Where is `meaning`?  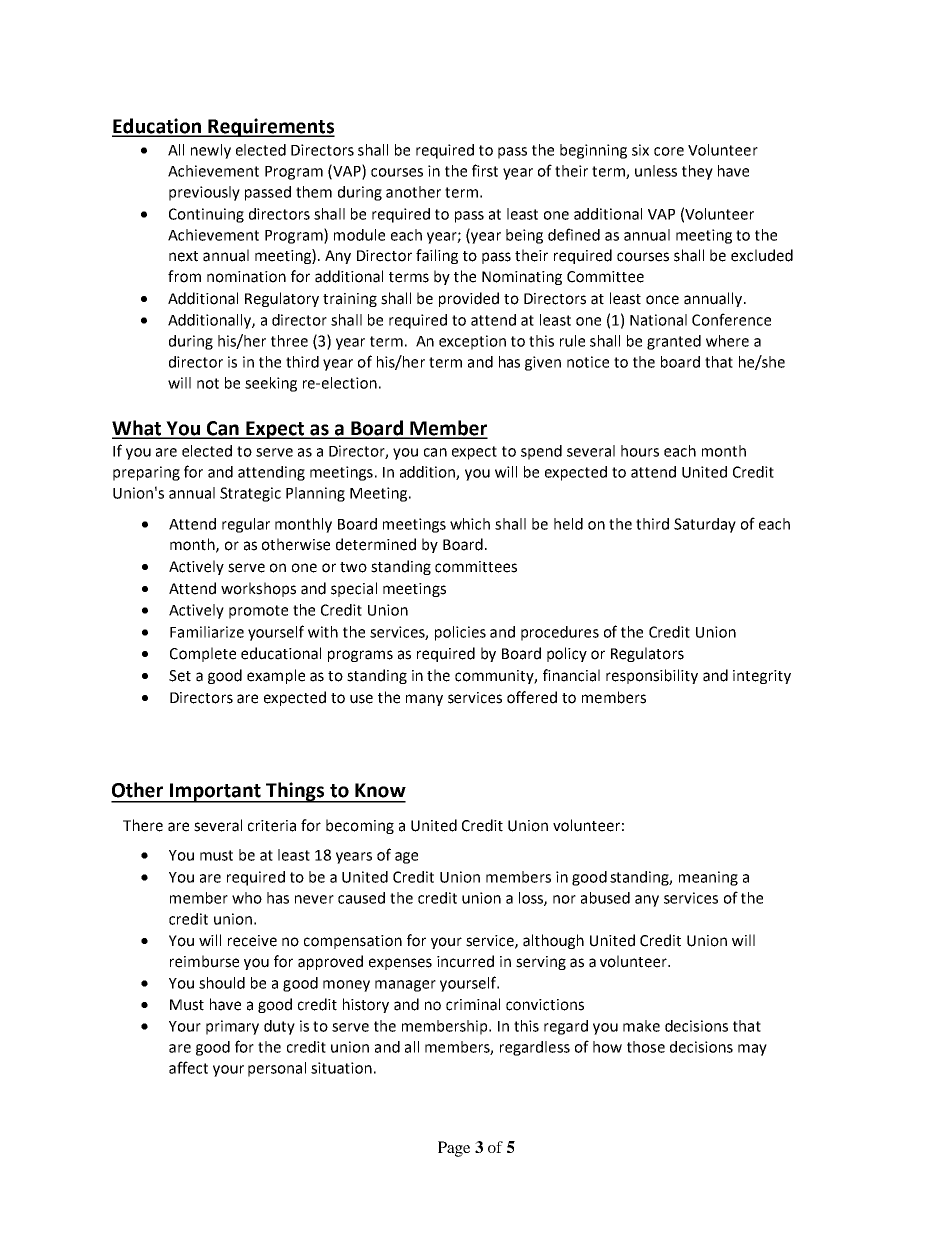 meaning is located at coordinates (708, 878).
